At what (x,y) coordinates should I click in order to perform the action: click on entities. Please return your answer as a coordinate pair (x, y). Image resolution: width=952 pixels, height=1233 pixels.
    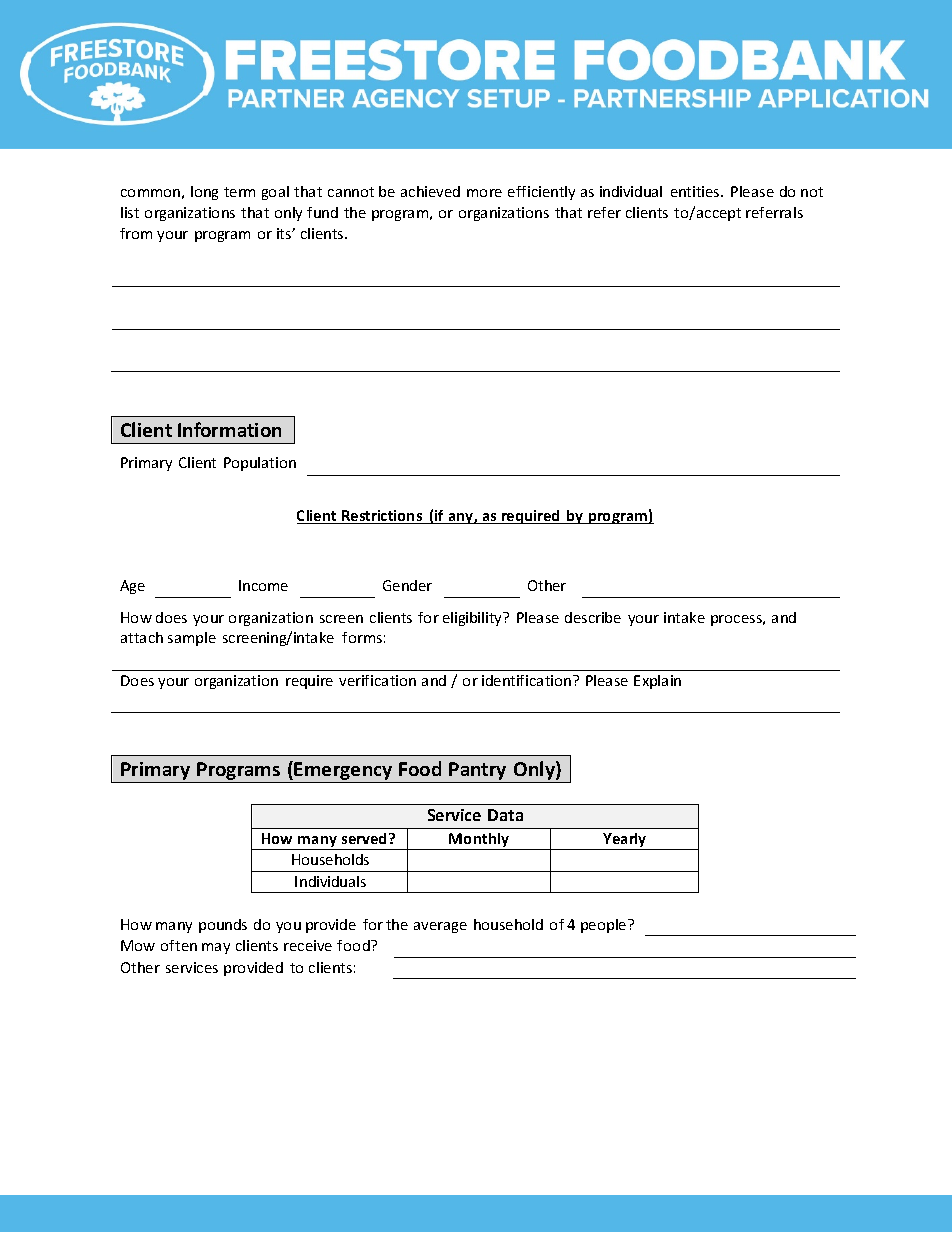
    Looking at the image, I should click on (696, 191).
